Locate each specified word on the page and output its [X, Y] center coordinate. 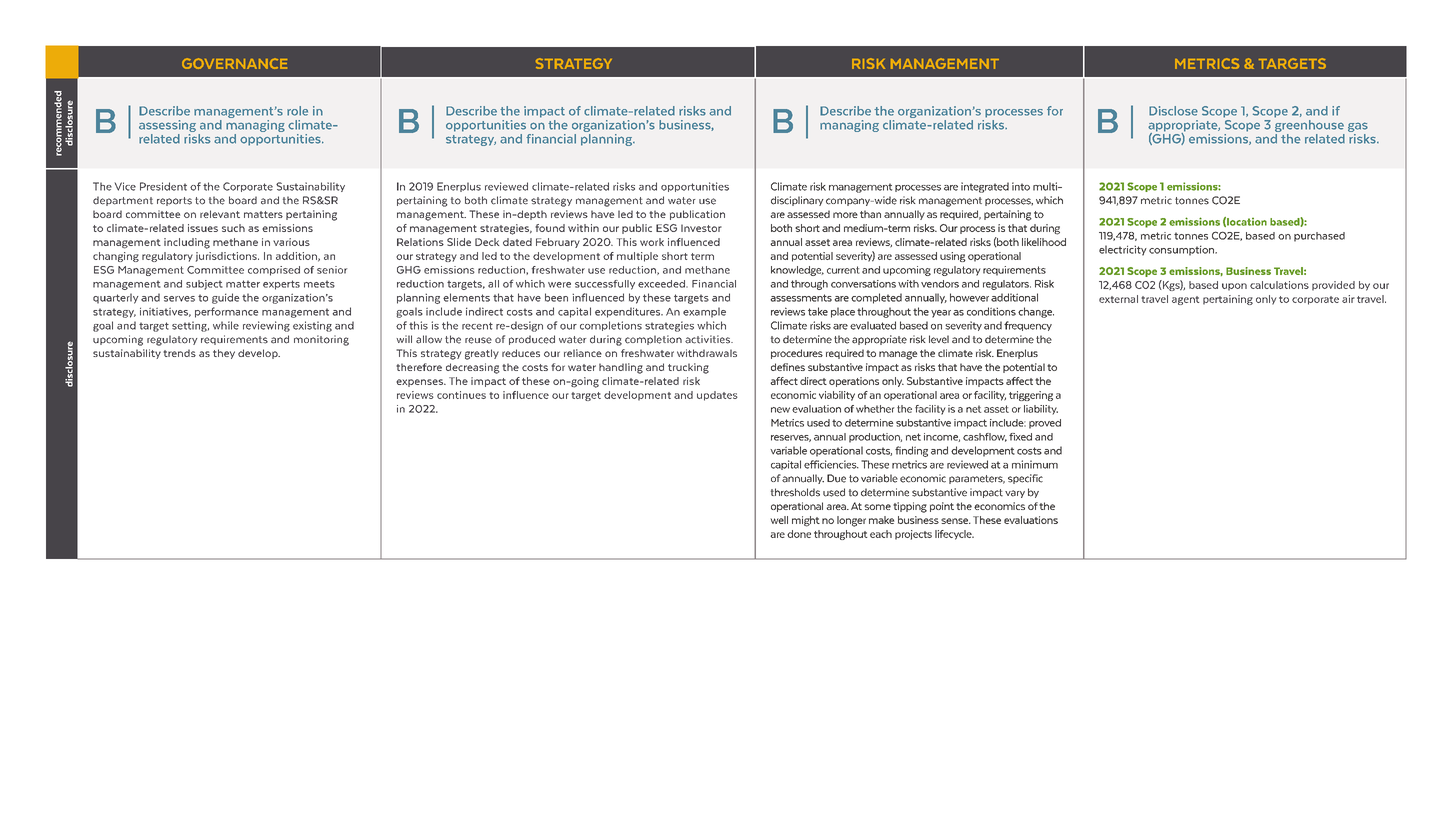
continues [461, 395]
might [806, 521]
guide [225, 298]
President [163, 186]
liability [1041, 410]
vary [1015, 494]
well [779, 520]
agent [1185, 300]
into [1021, 186]
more [845, 215]
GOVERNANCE [234, 63]
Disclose [1173, 111]
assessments [801, 298]
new [780, 410]
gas [1358, 128]
